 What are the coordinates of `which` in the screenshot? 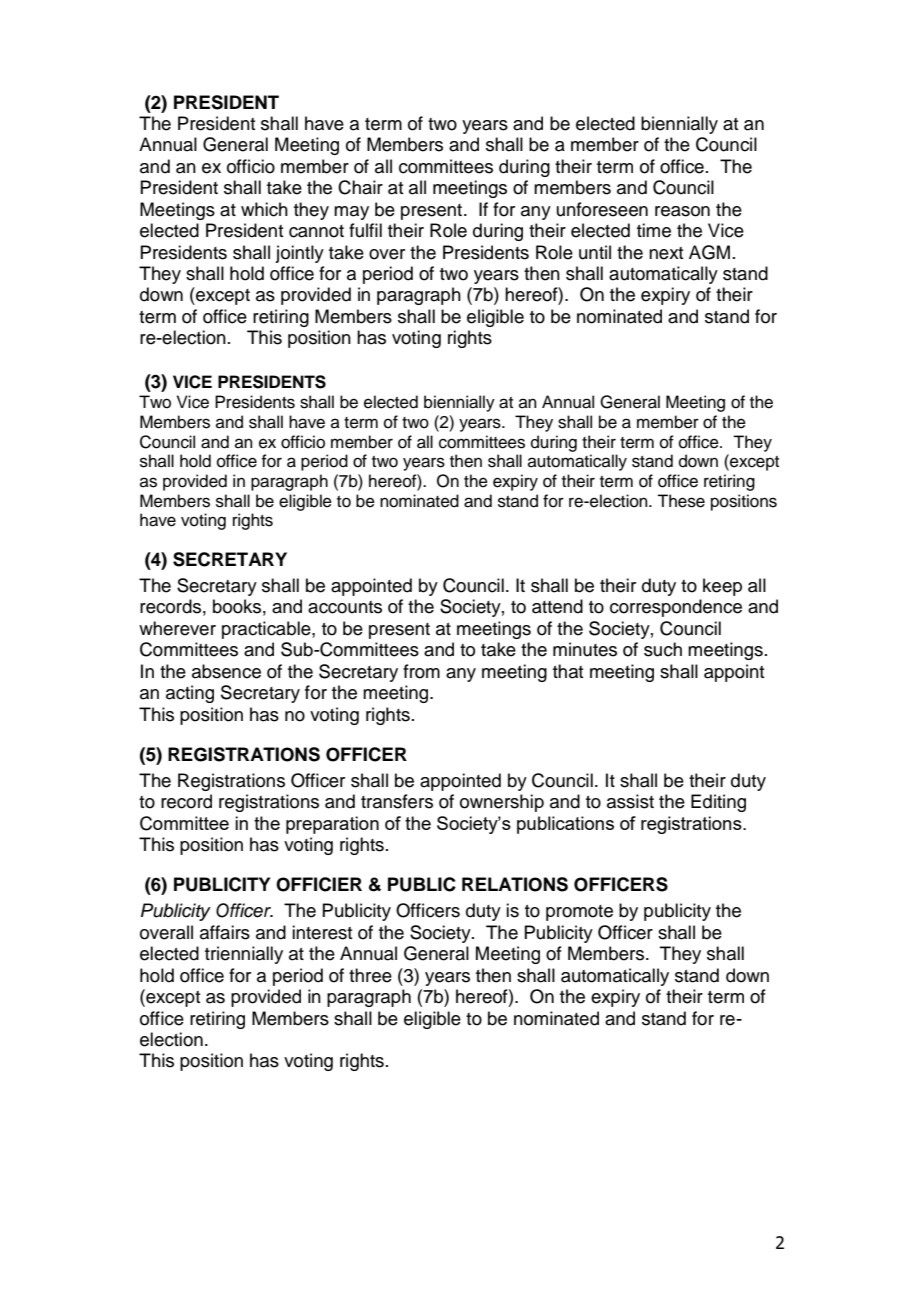 It's located at (264, 209).
